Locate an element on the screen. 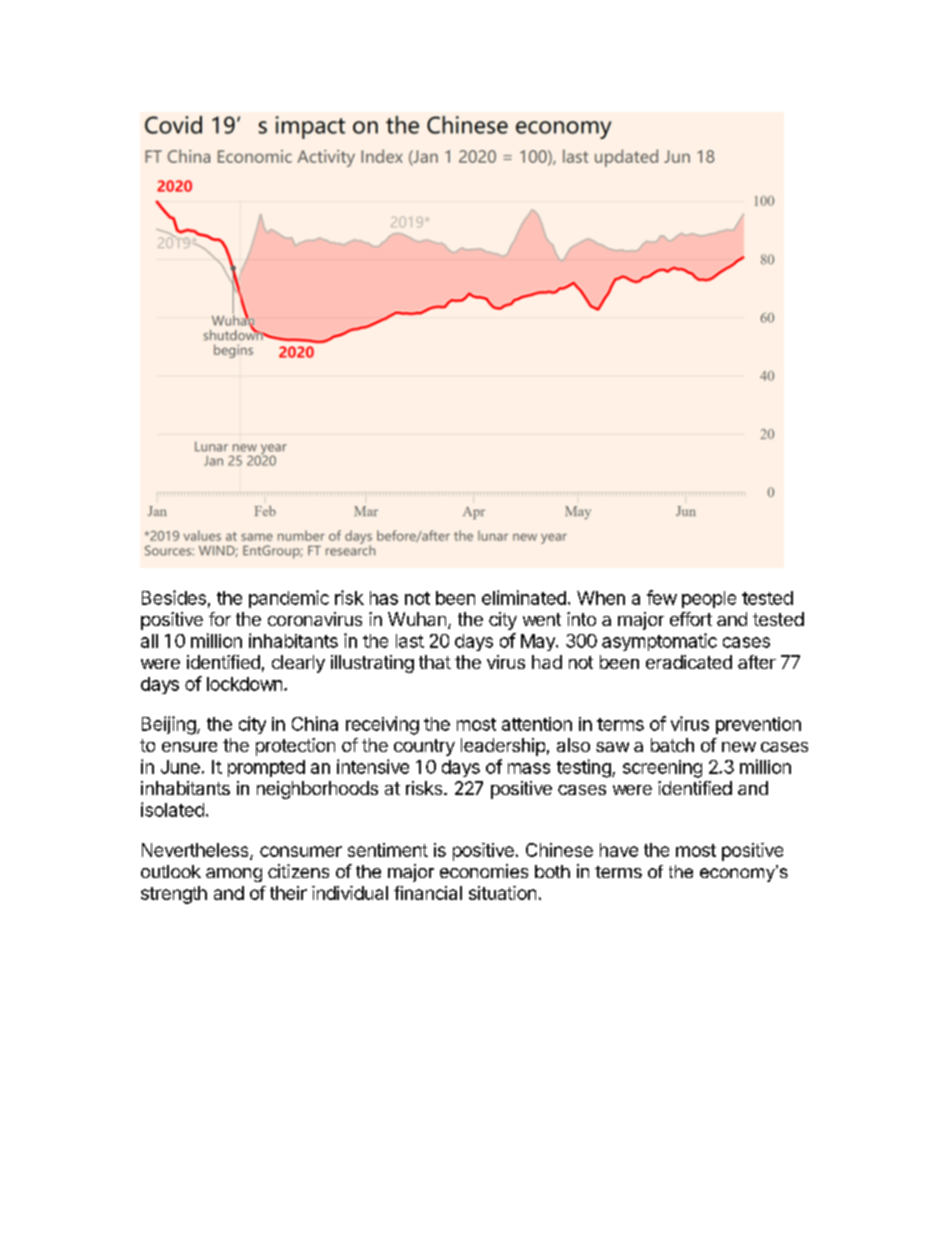 The width and height of the screenshot is (952, 1233). batch is located at coordinates (672, 745).
